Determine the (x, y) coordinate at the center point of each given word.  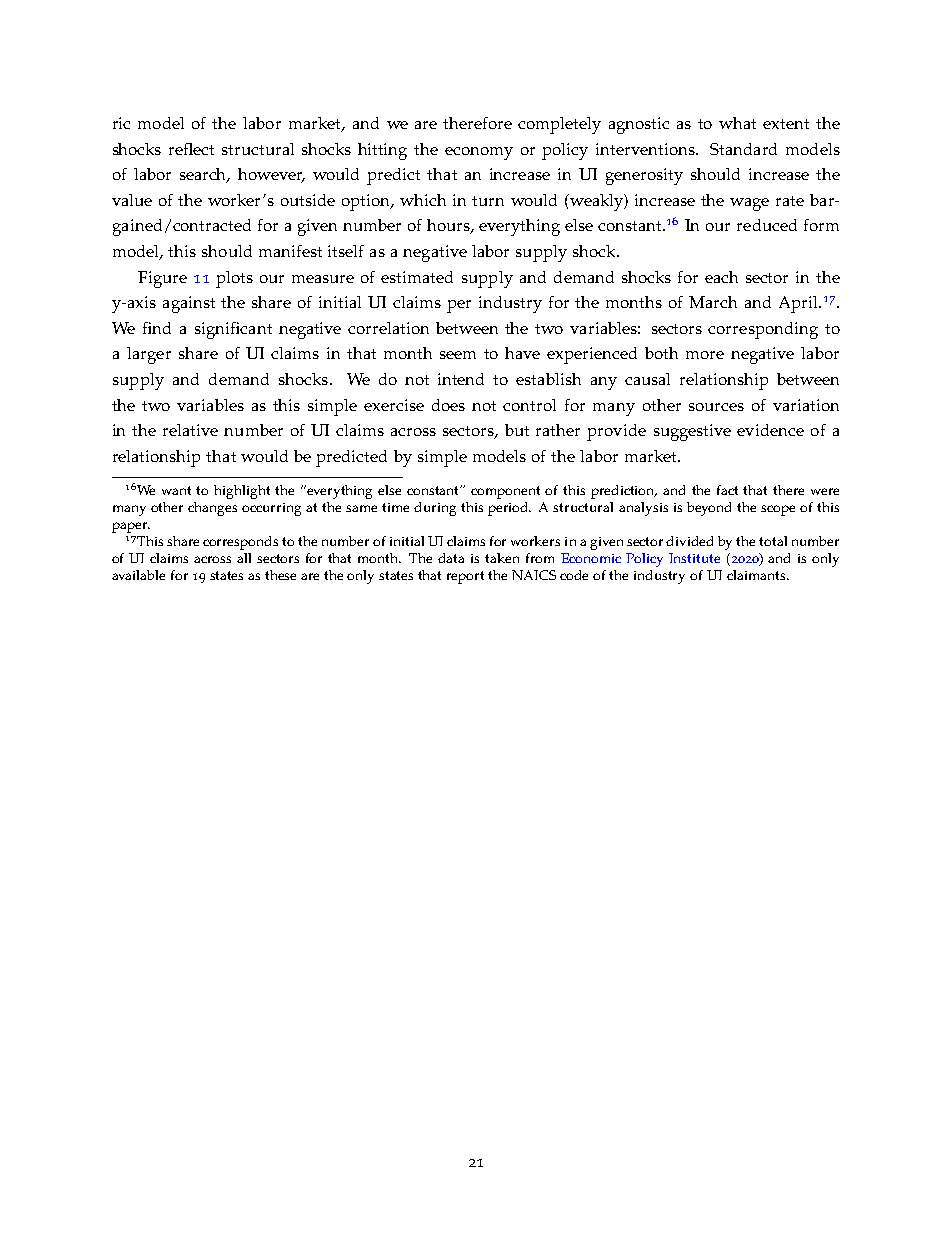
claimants (757, 575)
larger (149, 355)
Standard (743, 149)
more (705, 355)
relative (190, 430)
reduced (767, 225)
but (517, 430)
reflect (191, 149)
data (451, 558)
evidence (770, 430)
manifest (290, 251)
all (244, 558)
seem (458, 355)
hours (449, 226)
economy (479, 153)
